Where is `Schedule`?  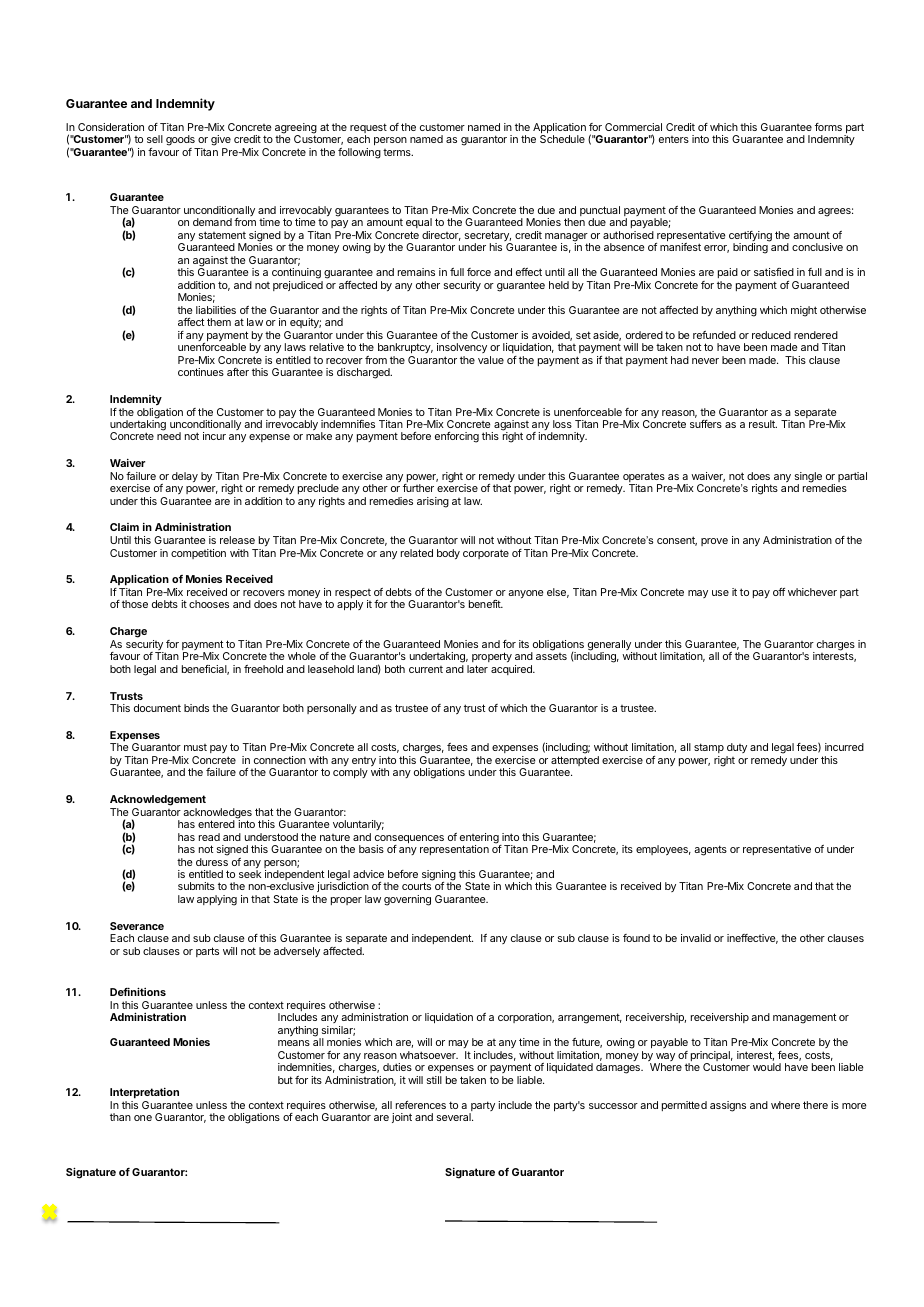
Schedule is located at coordinates (562, 139).
